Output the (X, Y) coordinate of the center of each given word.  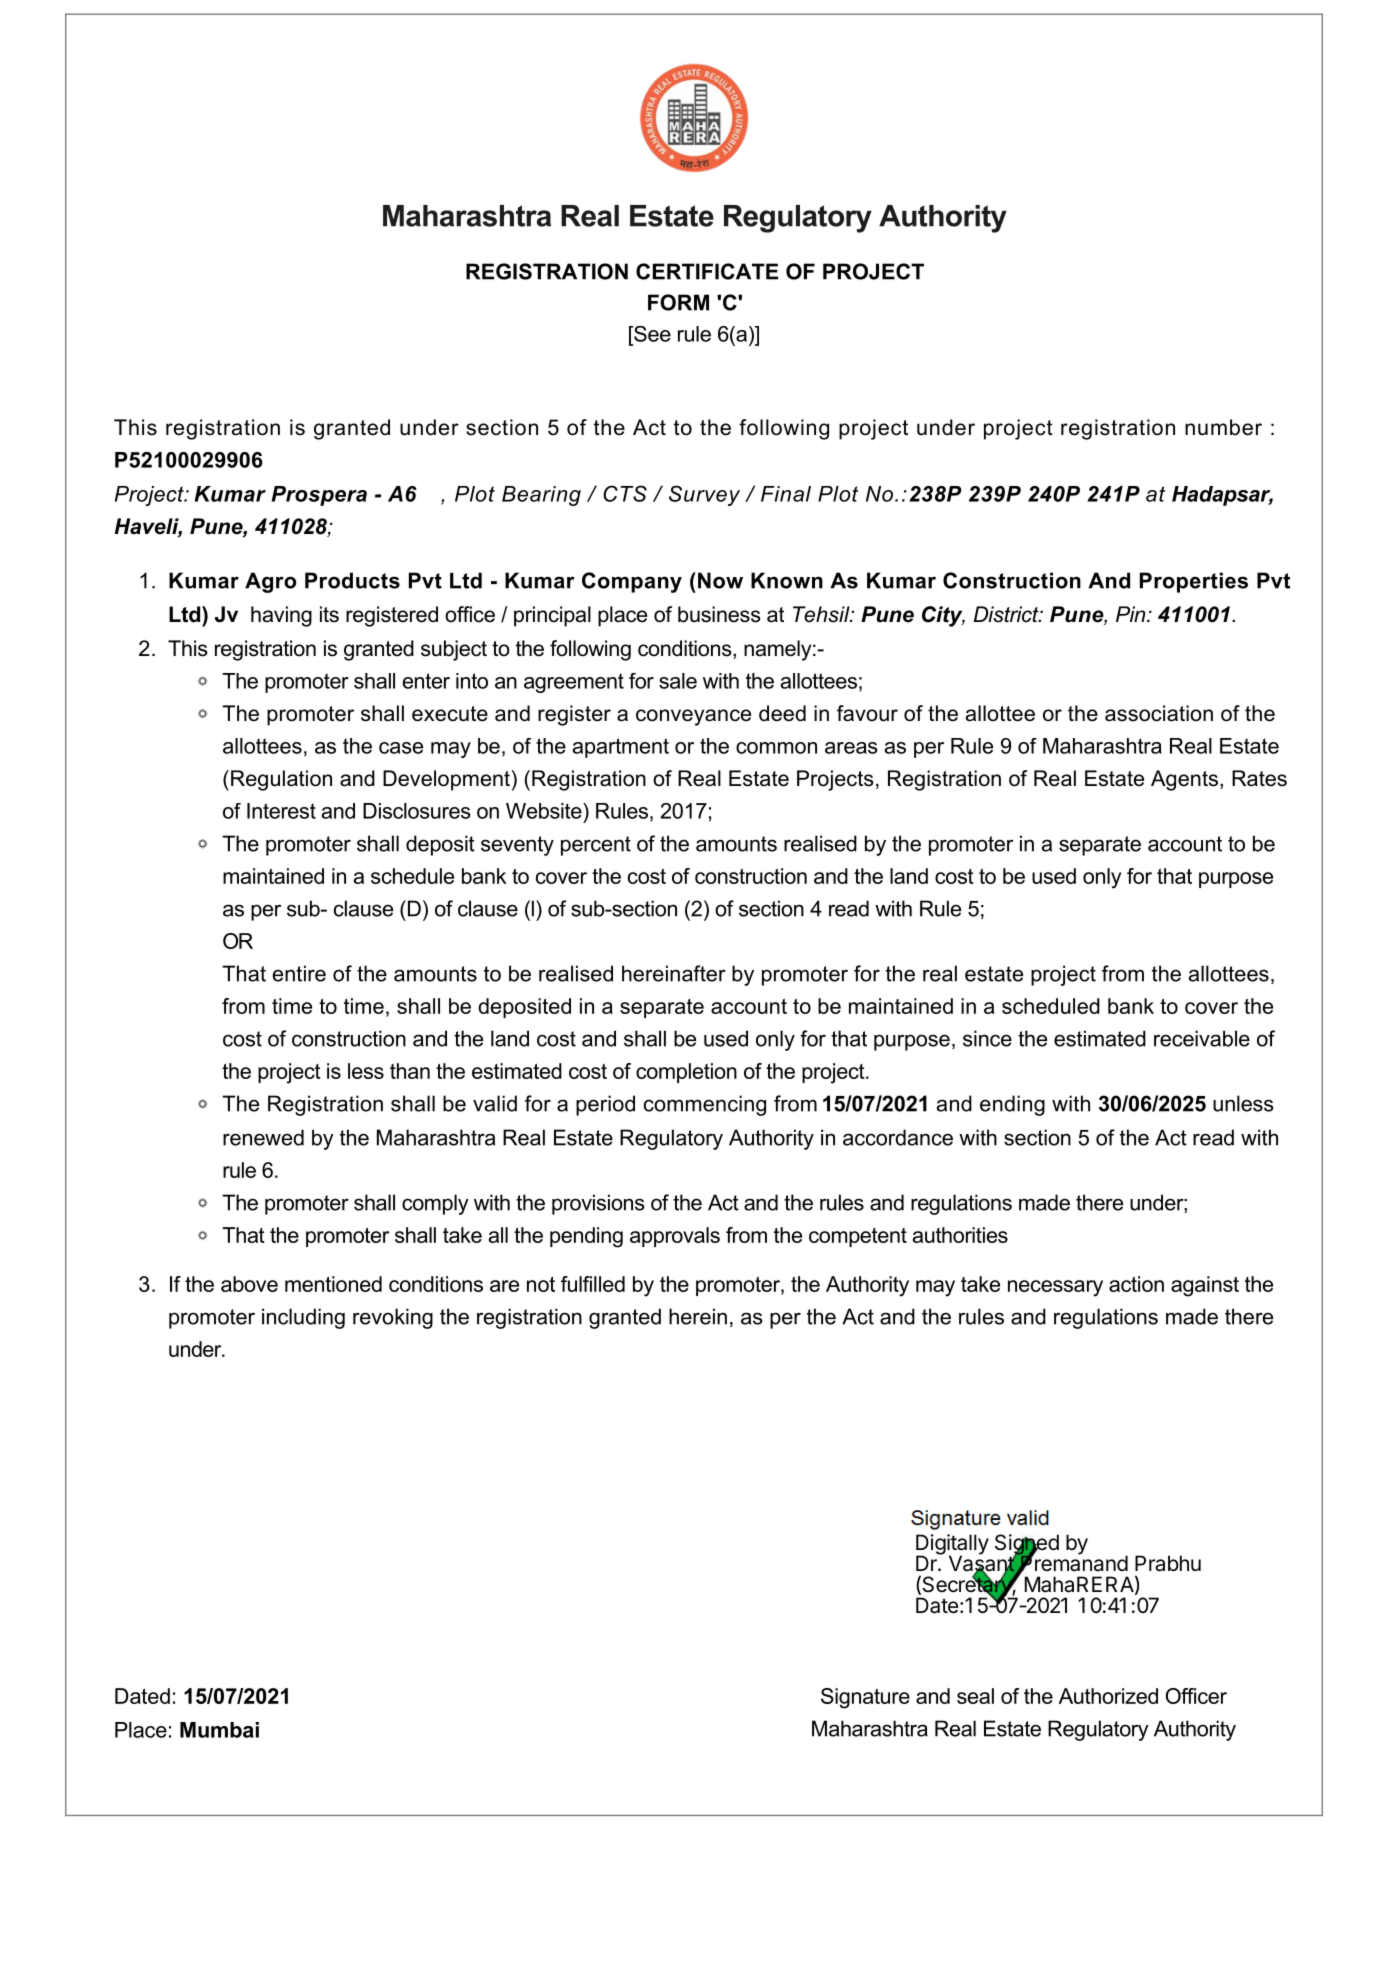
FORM (678, 302)
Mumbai (219, 1730)
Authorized (1108, 1696)
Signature (865, 1698)
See (651, 334)
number (1223, 427)
